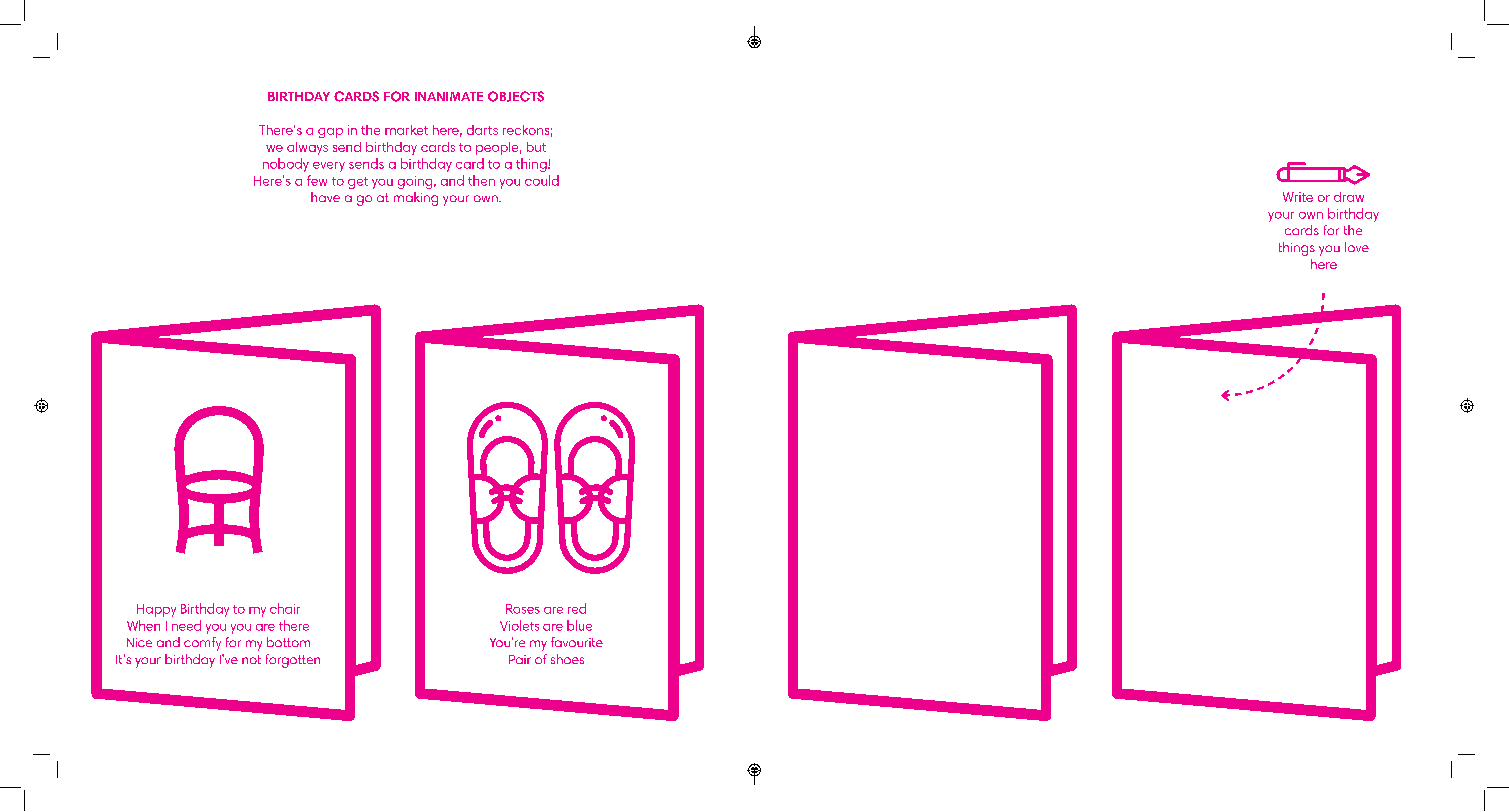 This screenshot has width=1509, height=812. Describe the element at coordinates (330, 133) in the screenshot. I see `gap` at that location.
